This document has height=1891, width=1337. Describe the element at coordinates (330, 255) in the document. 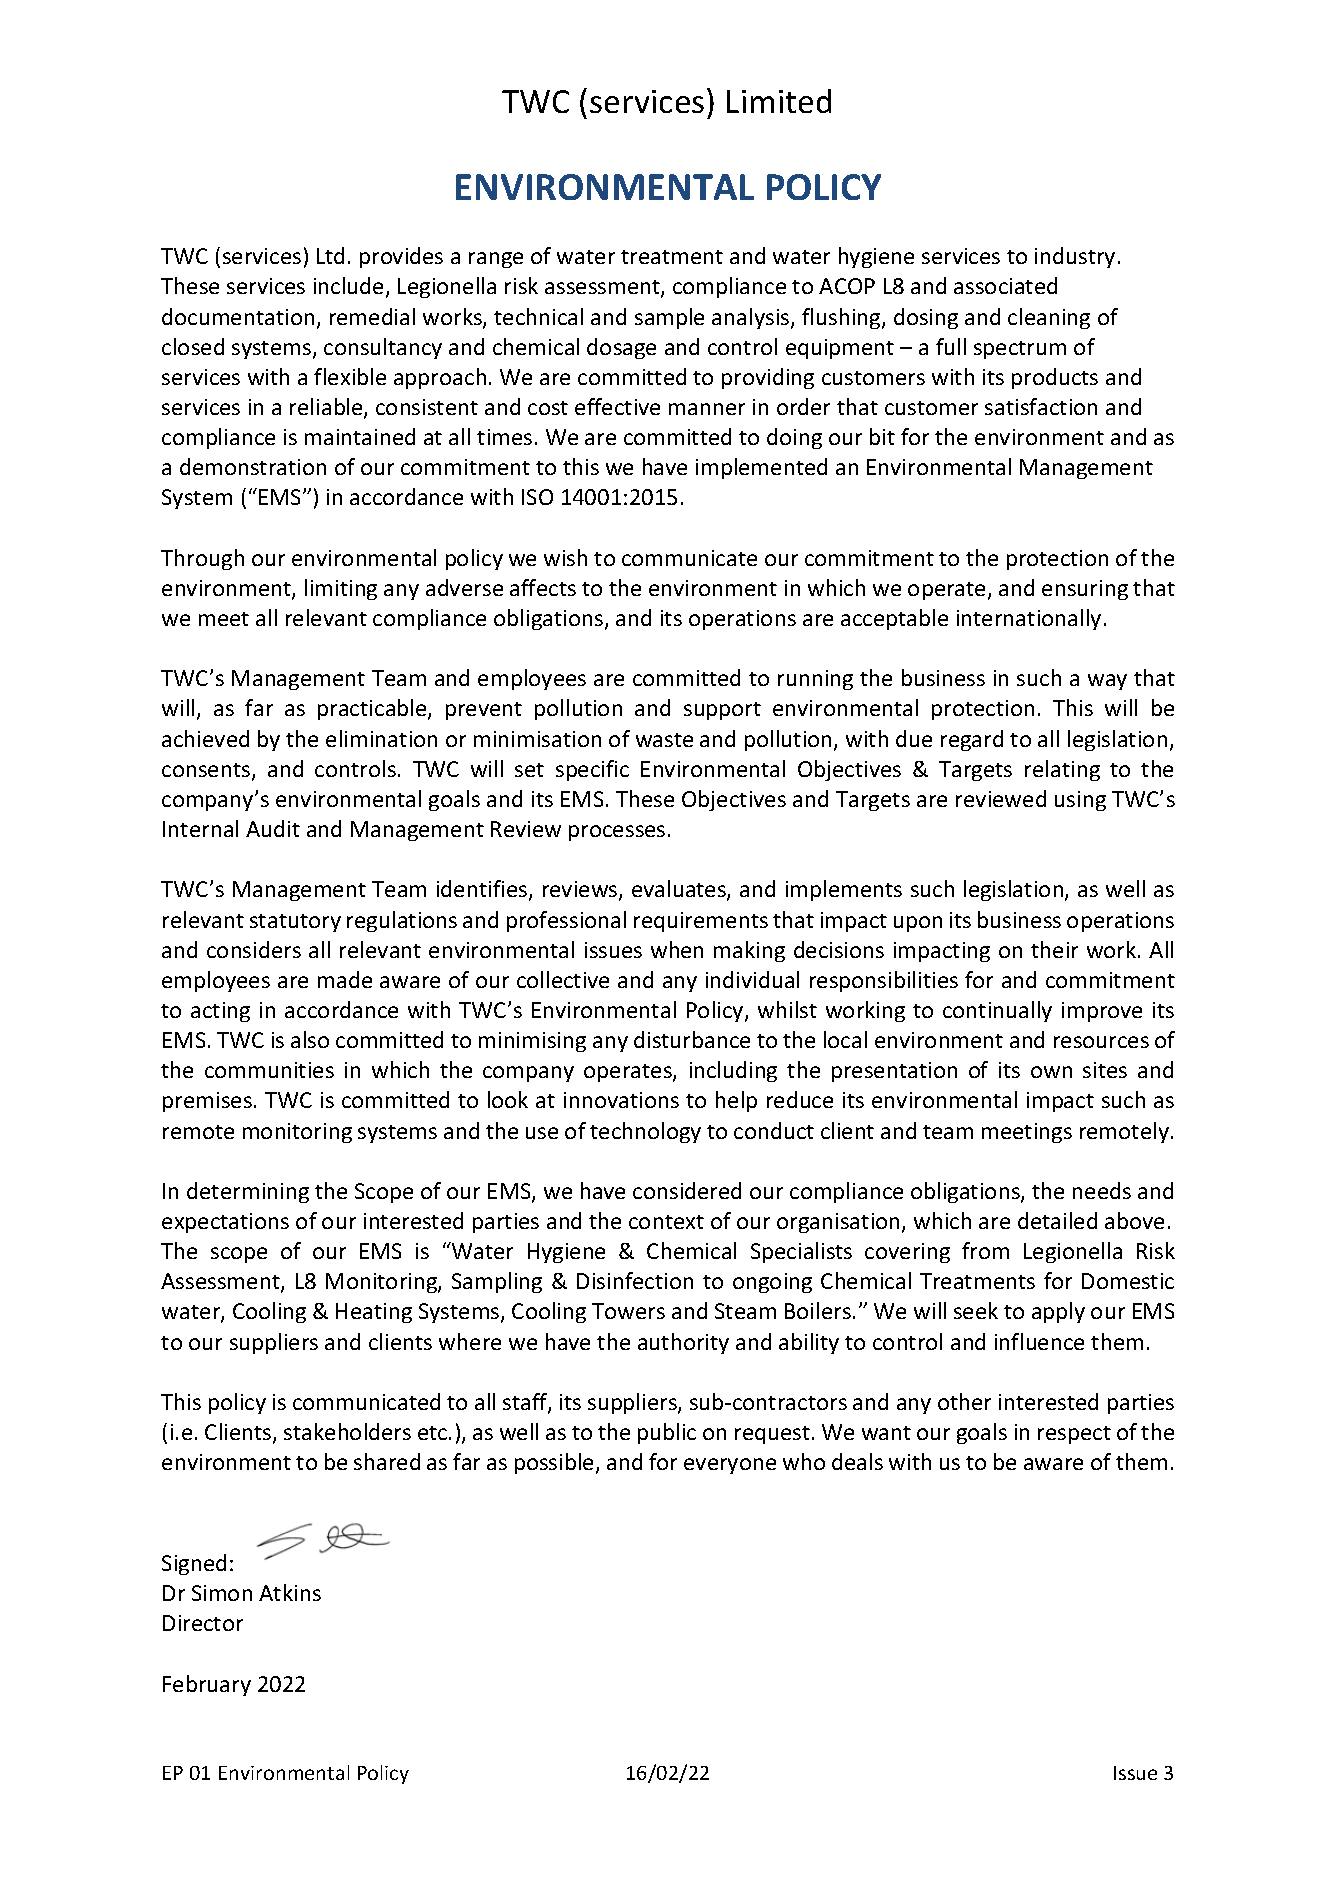

I see `Ltd` at that location.
